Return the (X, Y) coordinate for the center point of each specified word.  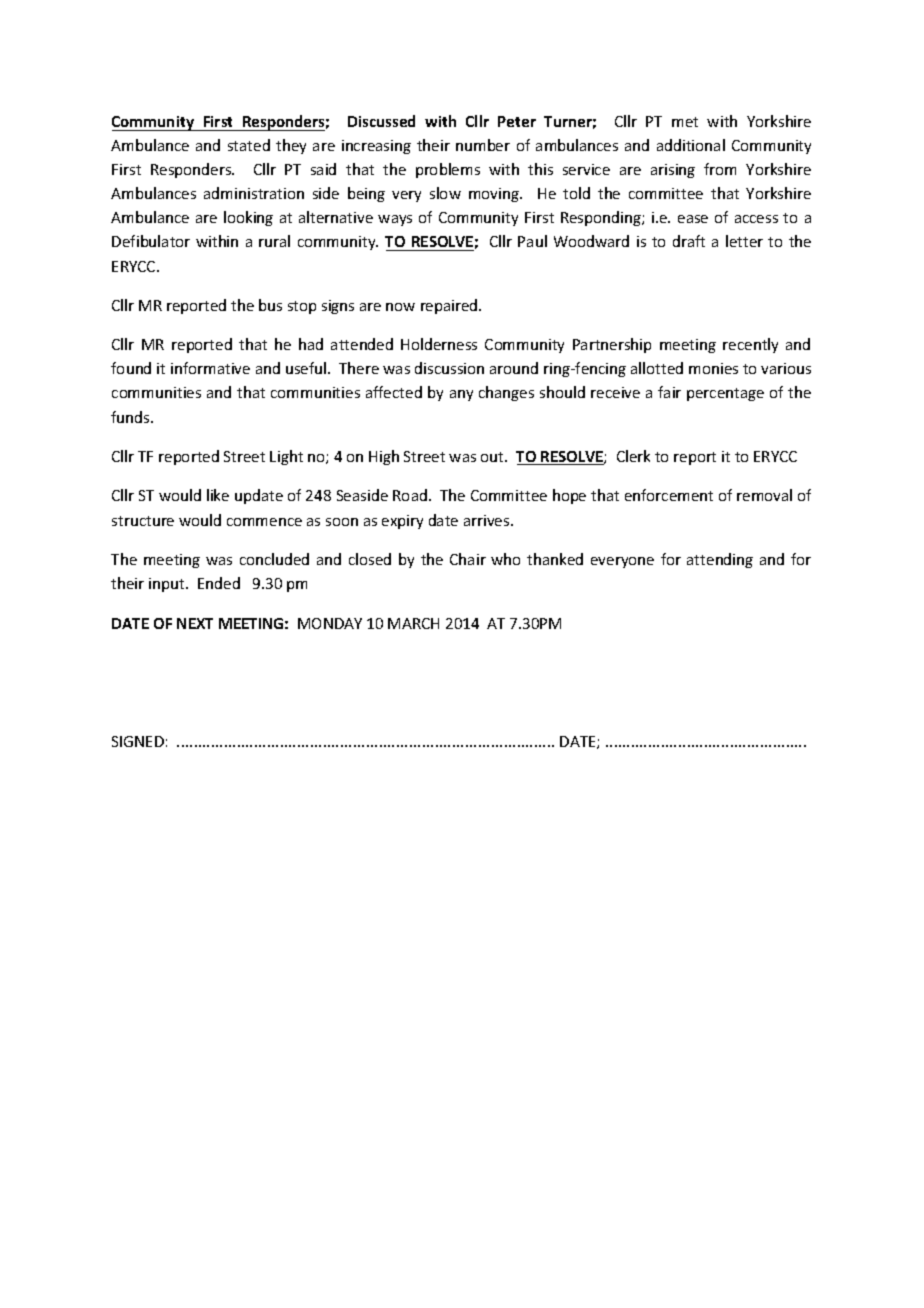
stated (249, 145)
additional (691, 145)
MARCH (413, 623)
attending (720, 560)
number (483, 145)
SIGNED (138, 741)
